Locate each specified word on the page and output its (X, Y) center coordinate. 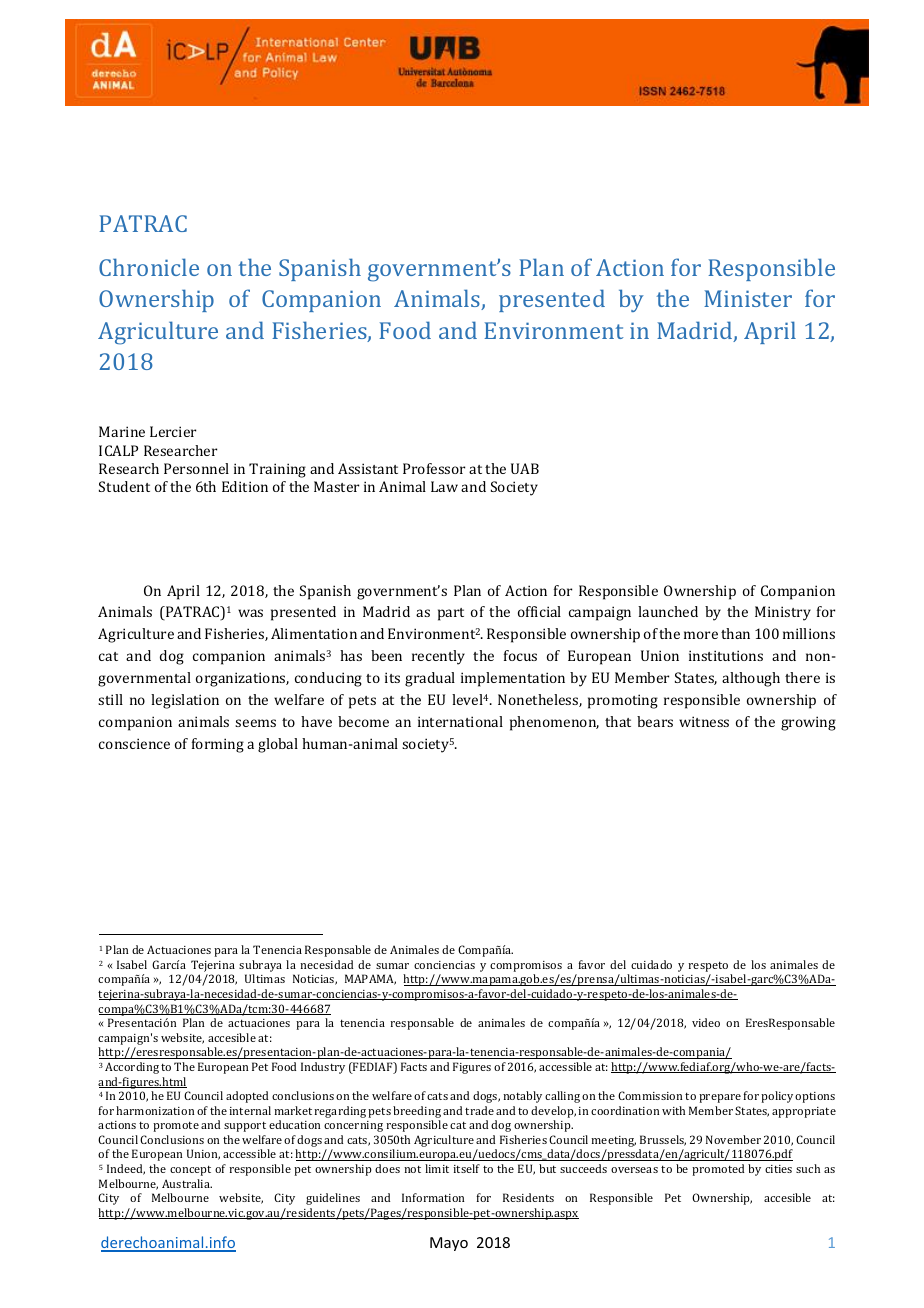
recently (438, 657)
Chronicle (149, 267)
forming (218, 745)
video (706, 1022)
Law (444, 486)
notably (522, 1097)
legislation (185, 701)
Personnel (196, 468)
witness (704, 721)
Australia (187, 1183)
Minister (748, 298)
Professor (434, 468)
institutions (726, 655)
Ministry (783, 613)
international (460, 721)
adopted (247, 1097)
